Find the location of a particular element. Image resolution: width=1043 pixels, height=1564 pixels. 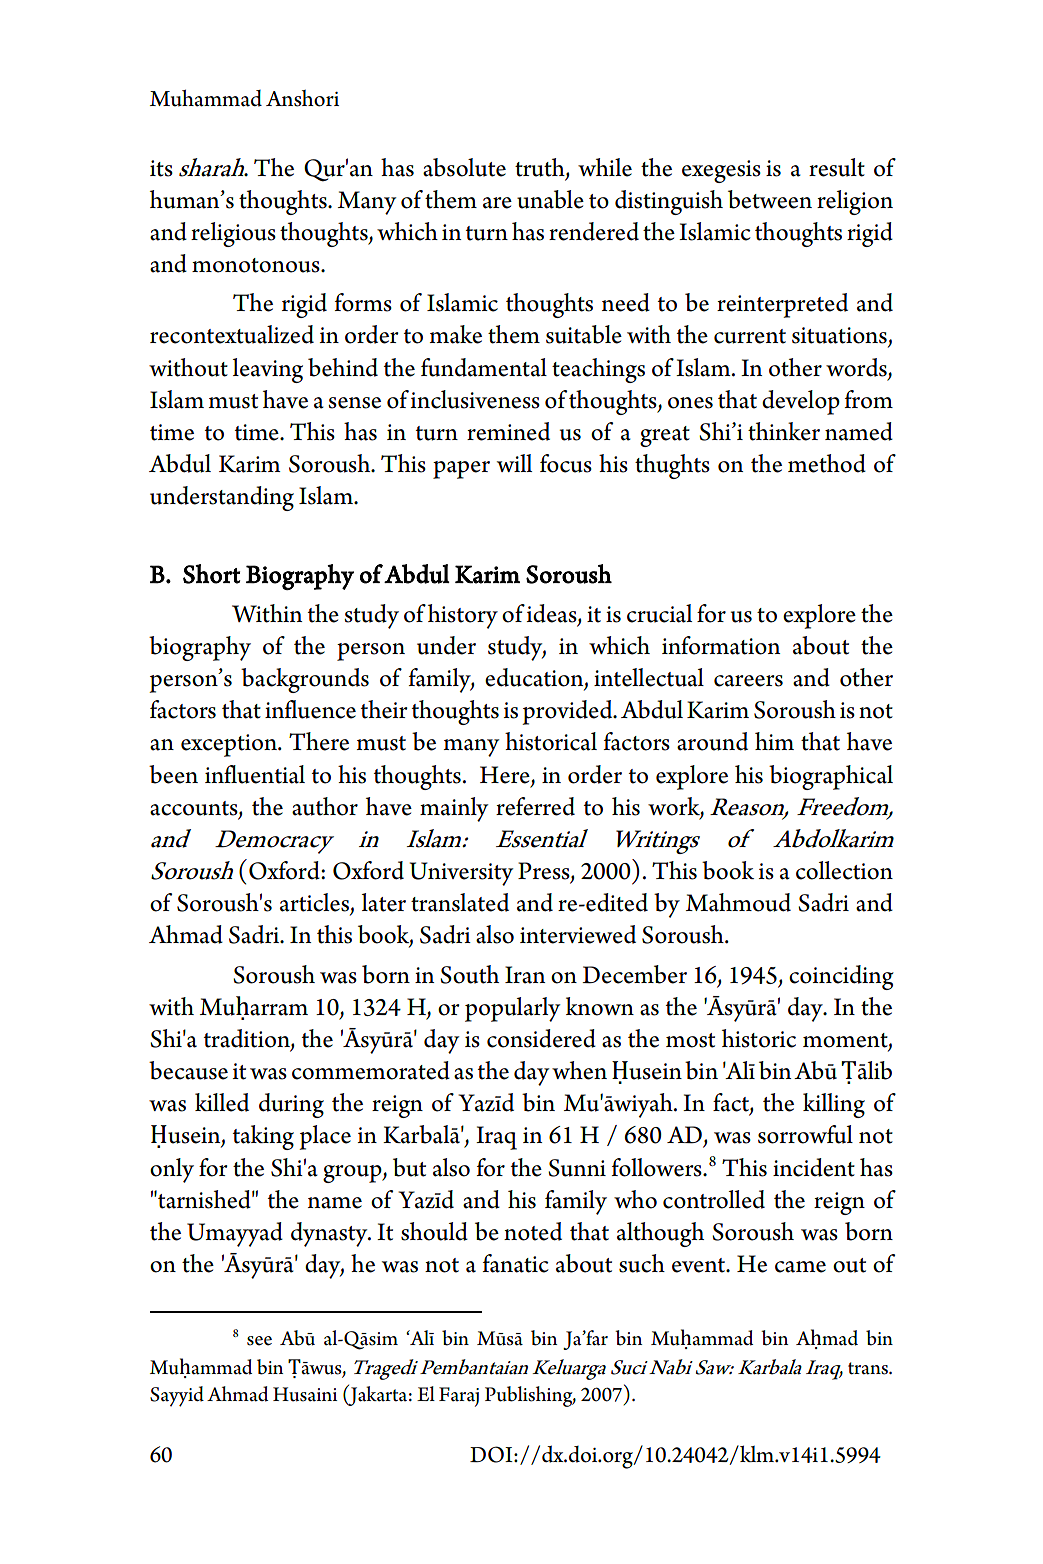

fanatic is located at coordinates (515, 1263).
